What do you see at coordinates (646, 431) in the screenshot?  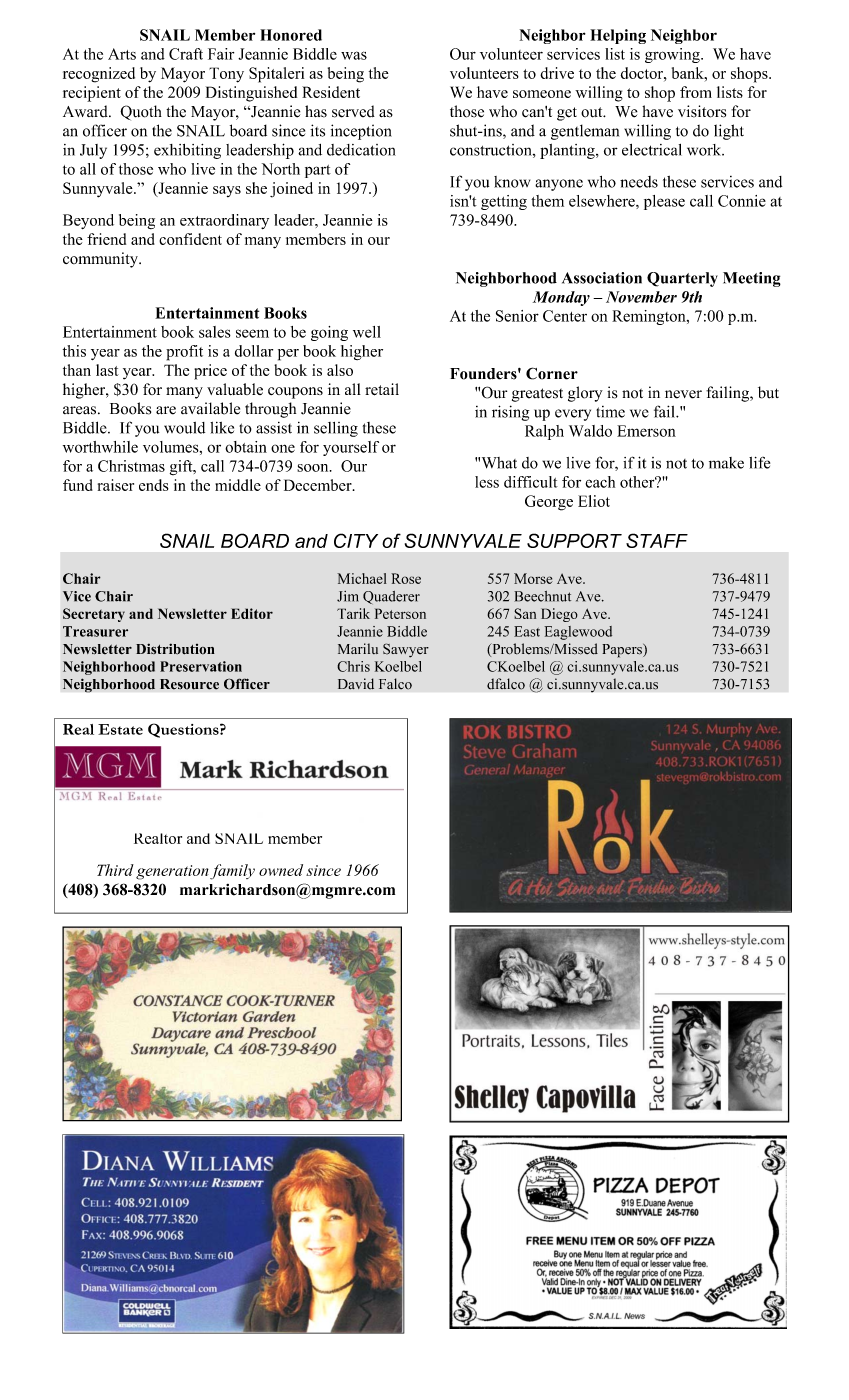 I see `Emerson` at bounding box center [646, 431].
